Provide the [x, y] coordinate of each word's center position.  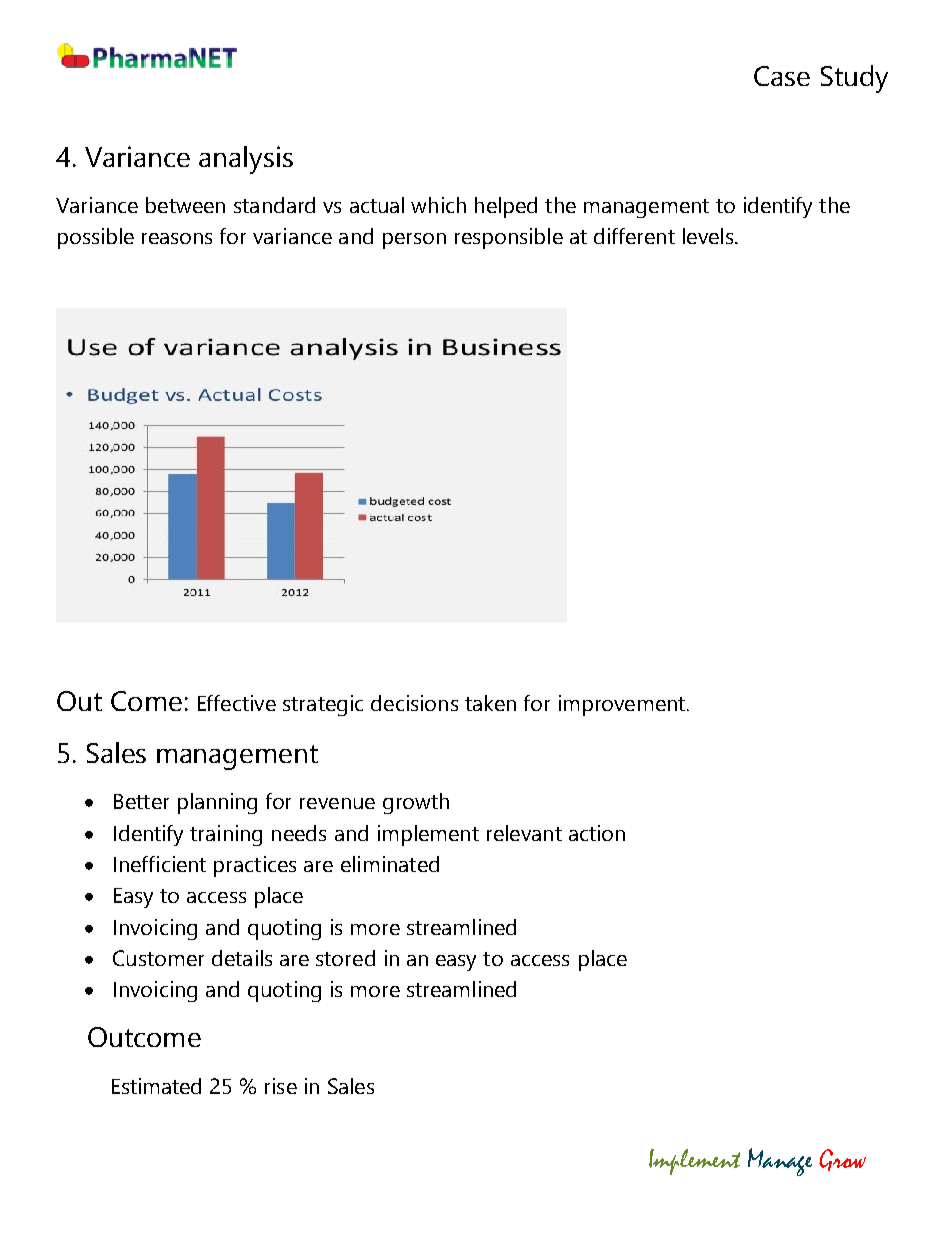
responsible [509, 238]
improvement [623, 705]
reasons [177, 238]
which [438, 205]
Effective [237, 703]
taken [490, 703]
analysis [246, 160]
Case [782, 76]
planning [217, 803]
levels [709, 236]
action [597, 833]
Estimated [156, 1086]
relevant [524, 833]
